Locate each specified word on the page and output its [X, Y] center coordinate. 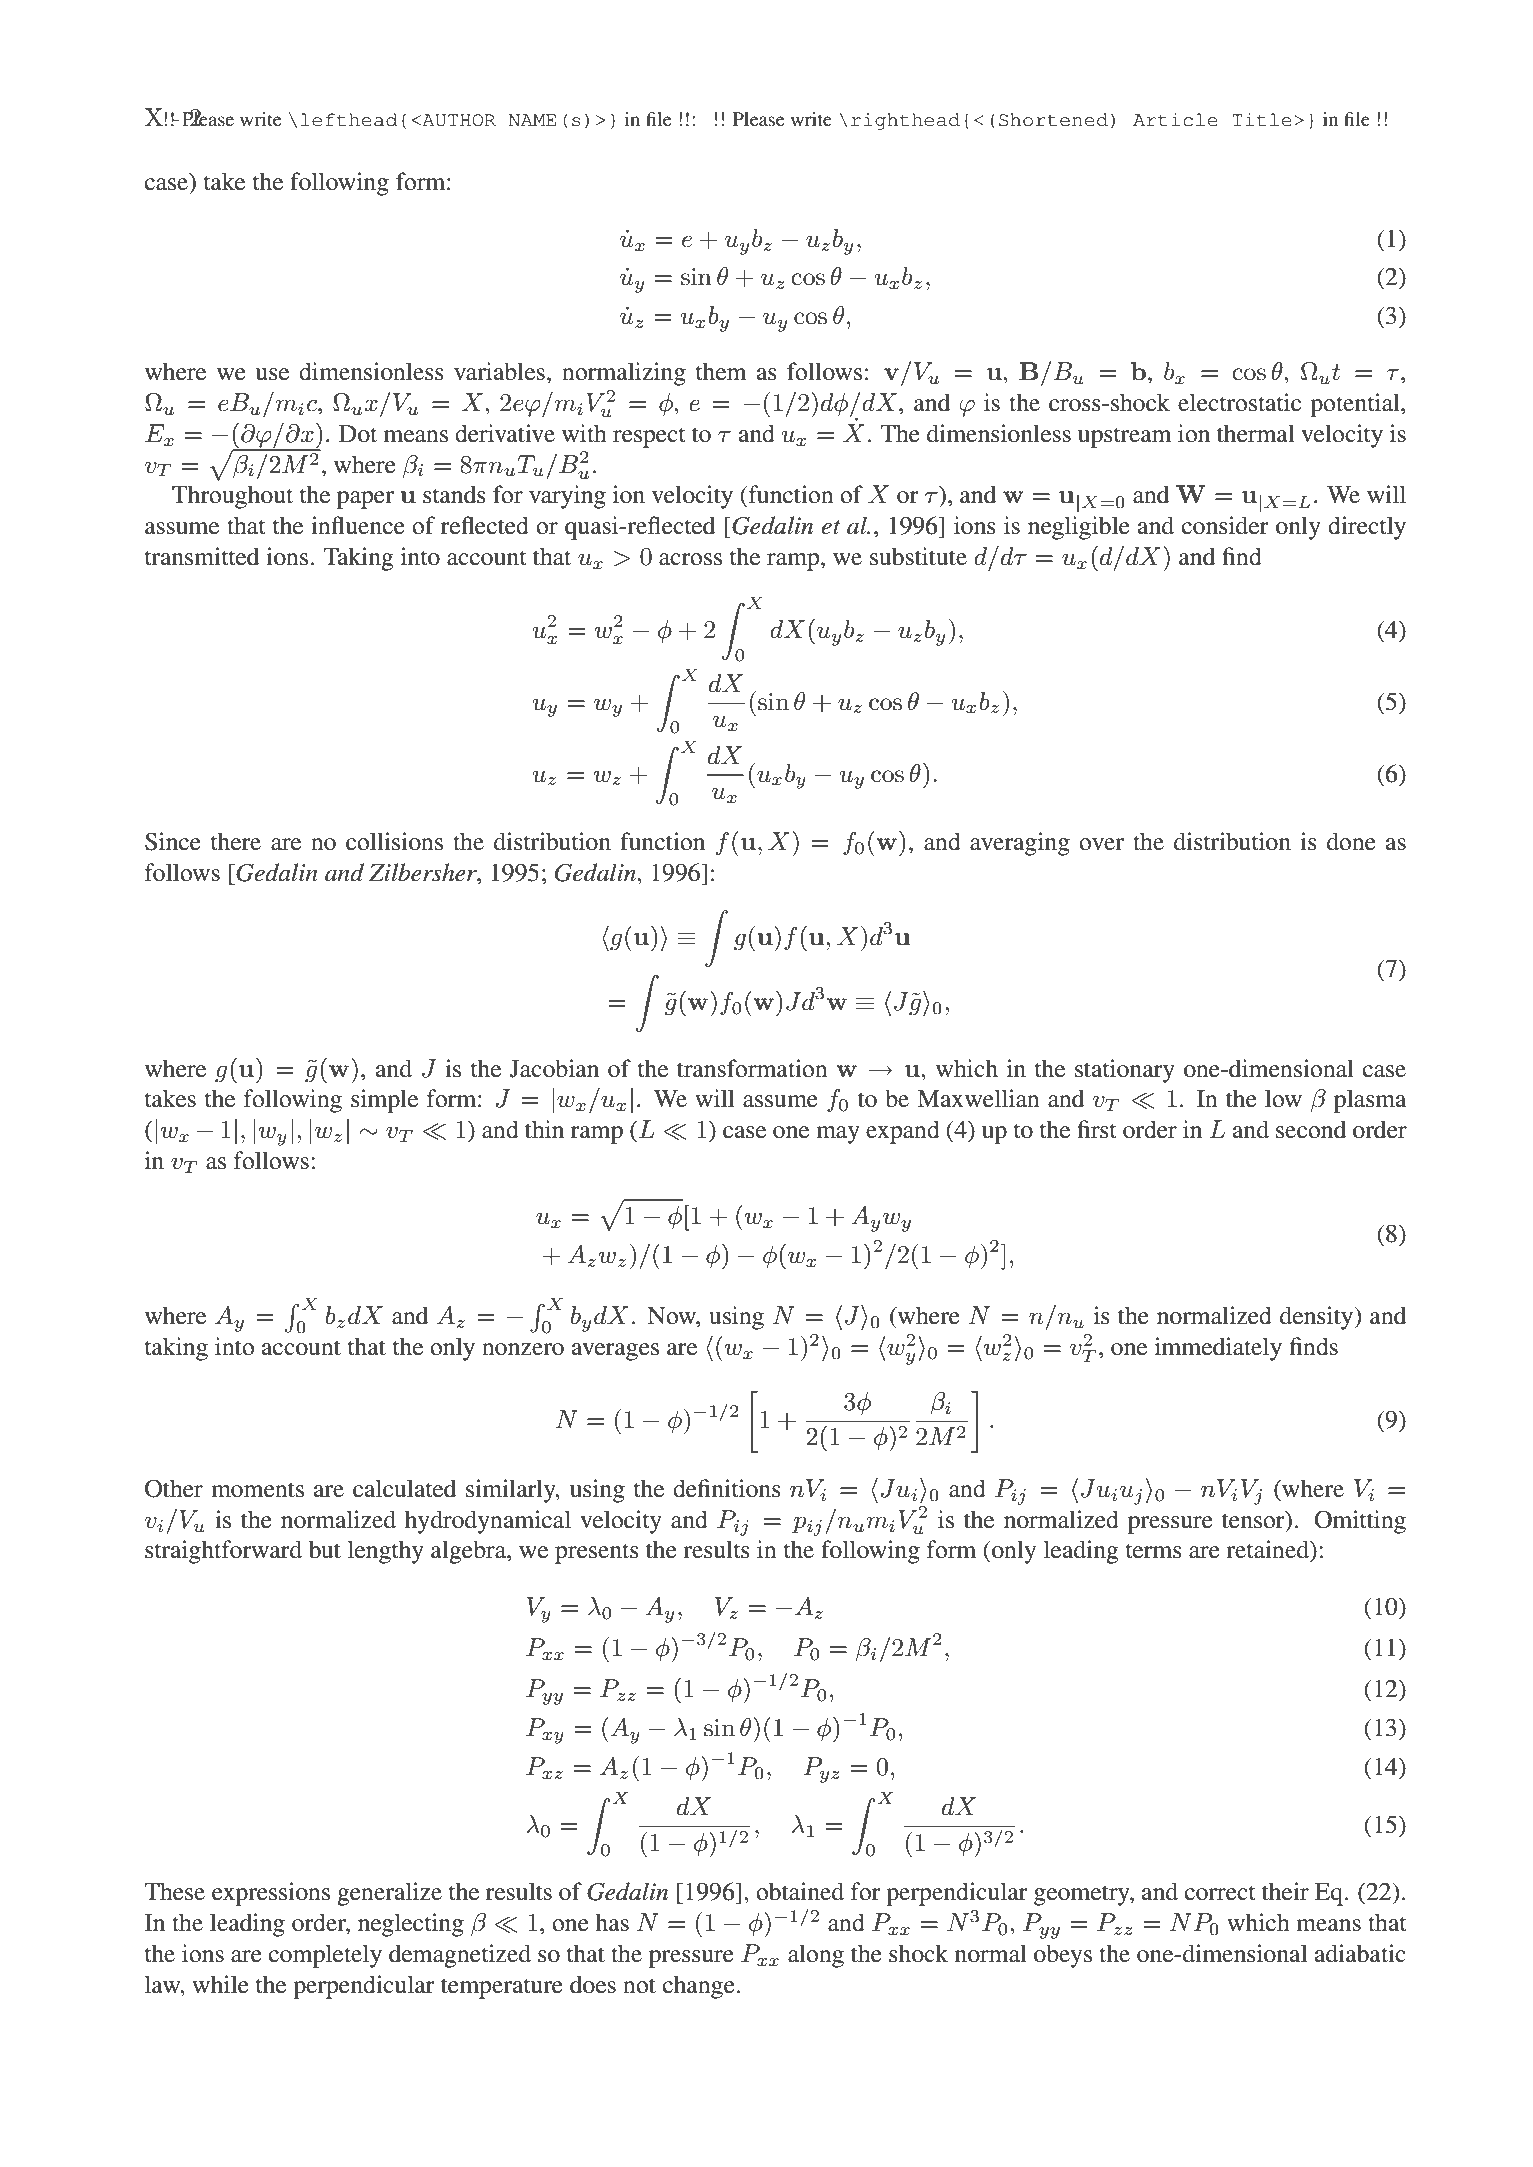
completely [325, 1956]
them [721, 371]
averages [615, 1352]
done [1351, 841]
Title [1262, 120]
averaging [1020, 844]
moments [257, 1490]
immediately [1218, 1349]
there [236, 841]
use [272, 374]
